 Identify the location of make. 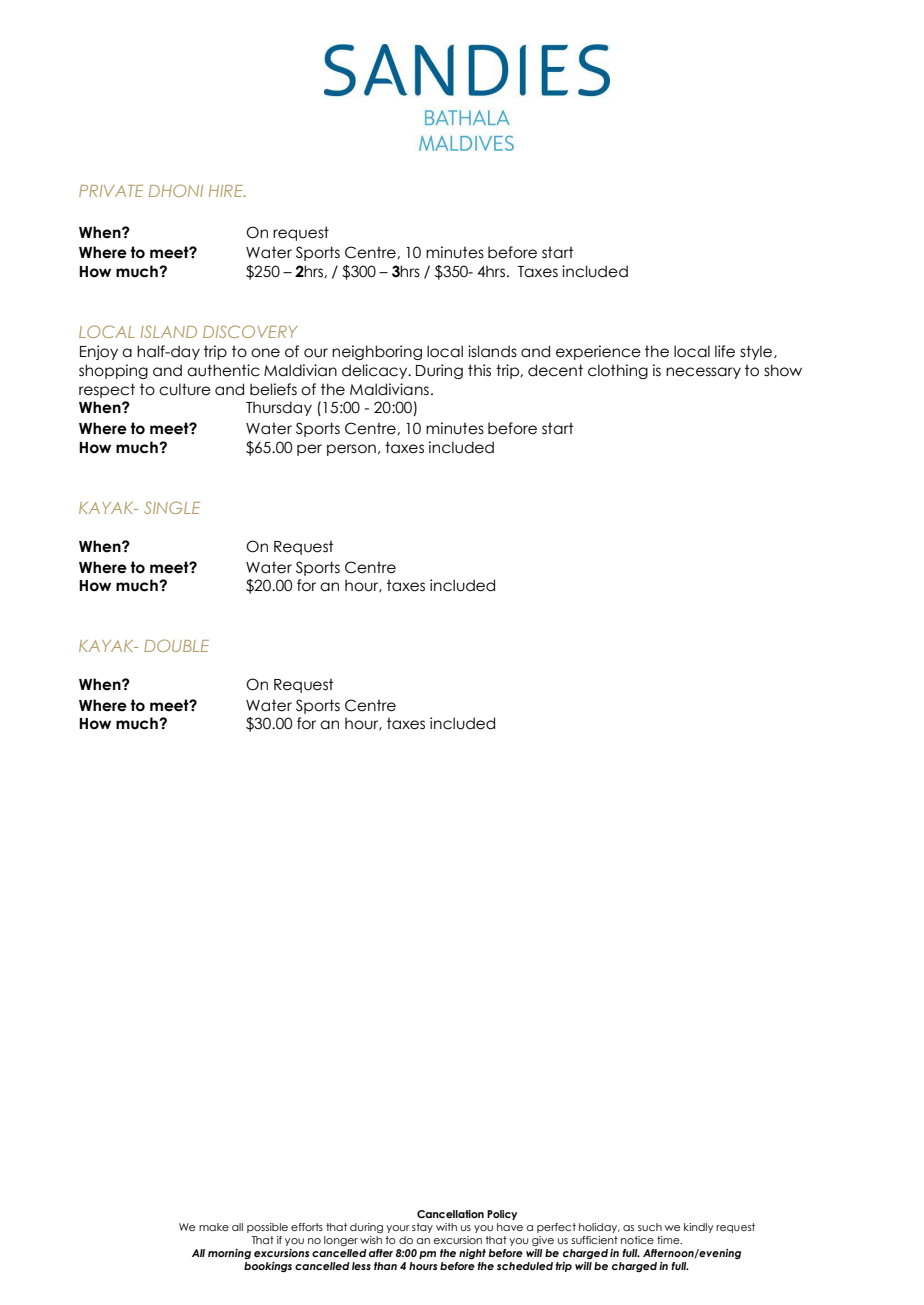
(214, 1227).
